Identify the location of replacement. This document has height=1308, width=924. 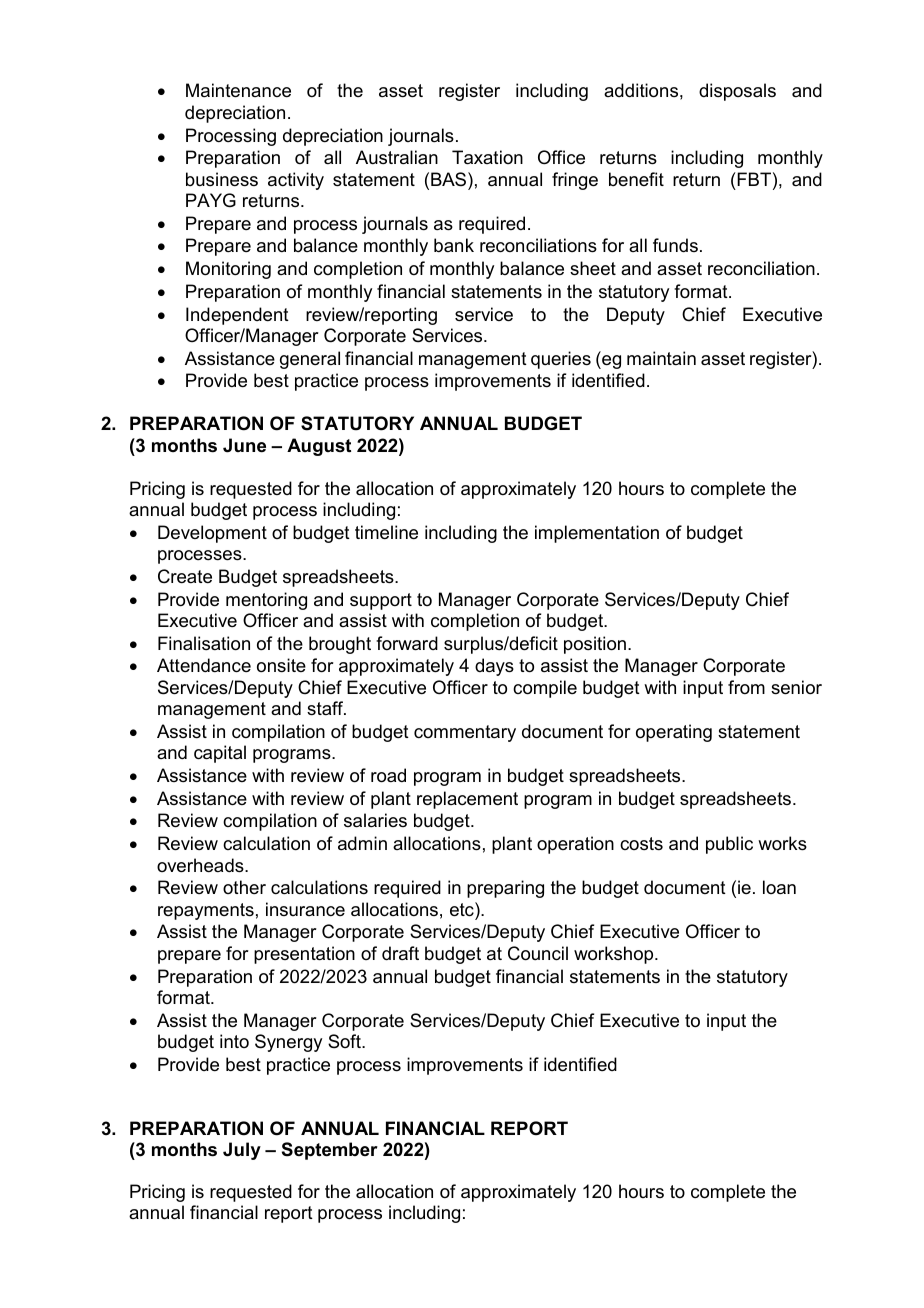
(467, 800).
